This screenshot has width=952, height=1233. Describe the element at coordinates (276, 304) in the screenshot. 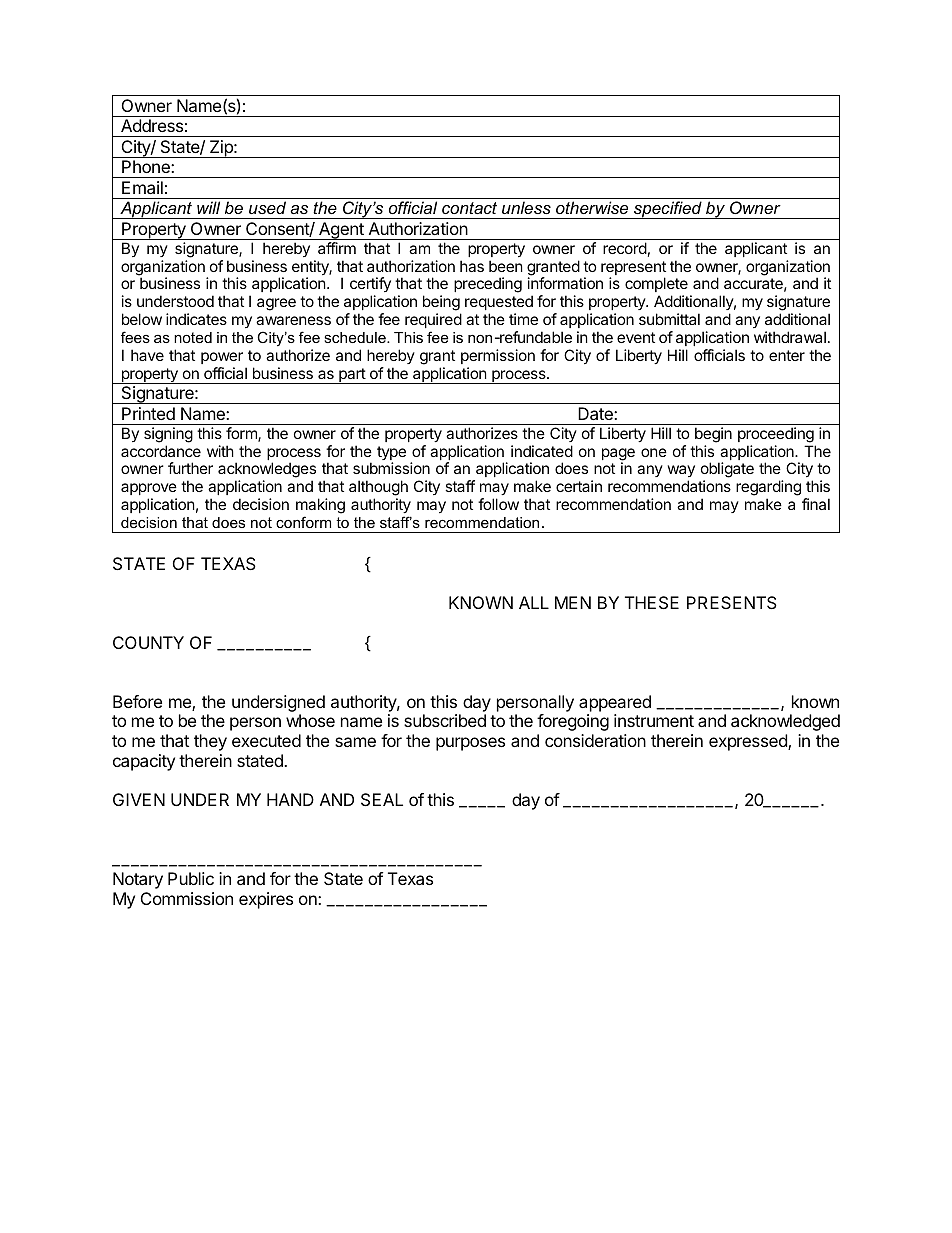

I see `agree` at that location.
